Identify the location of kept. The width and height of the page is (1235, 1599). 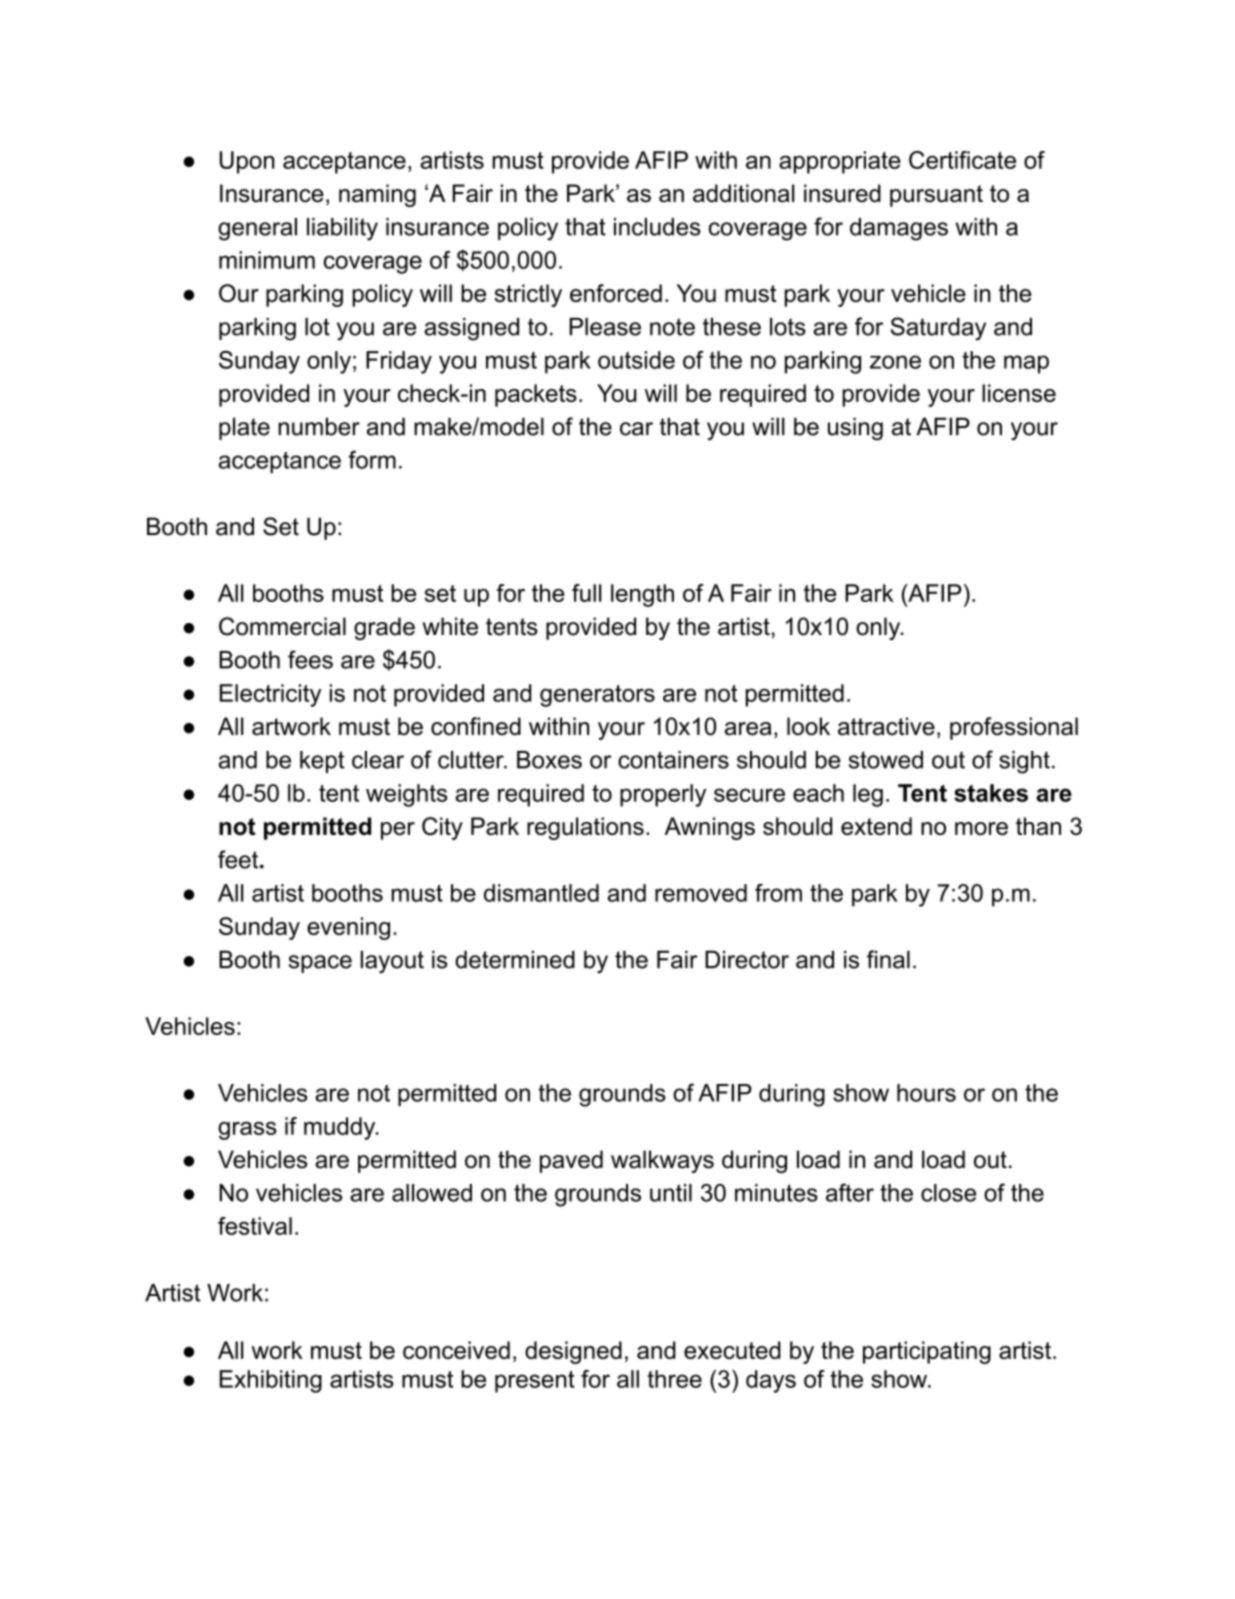
(322, 762).
